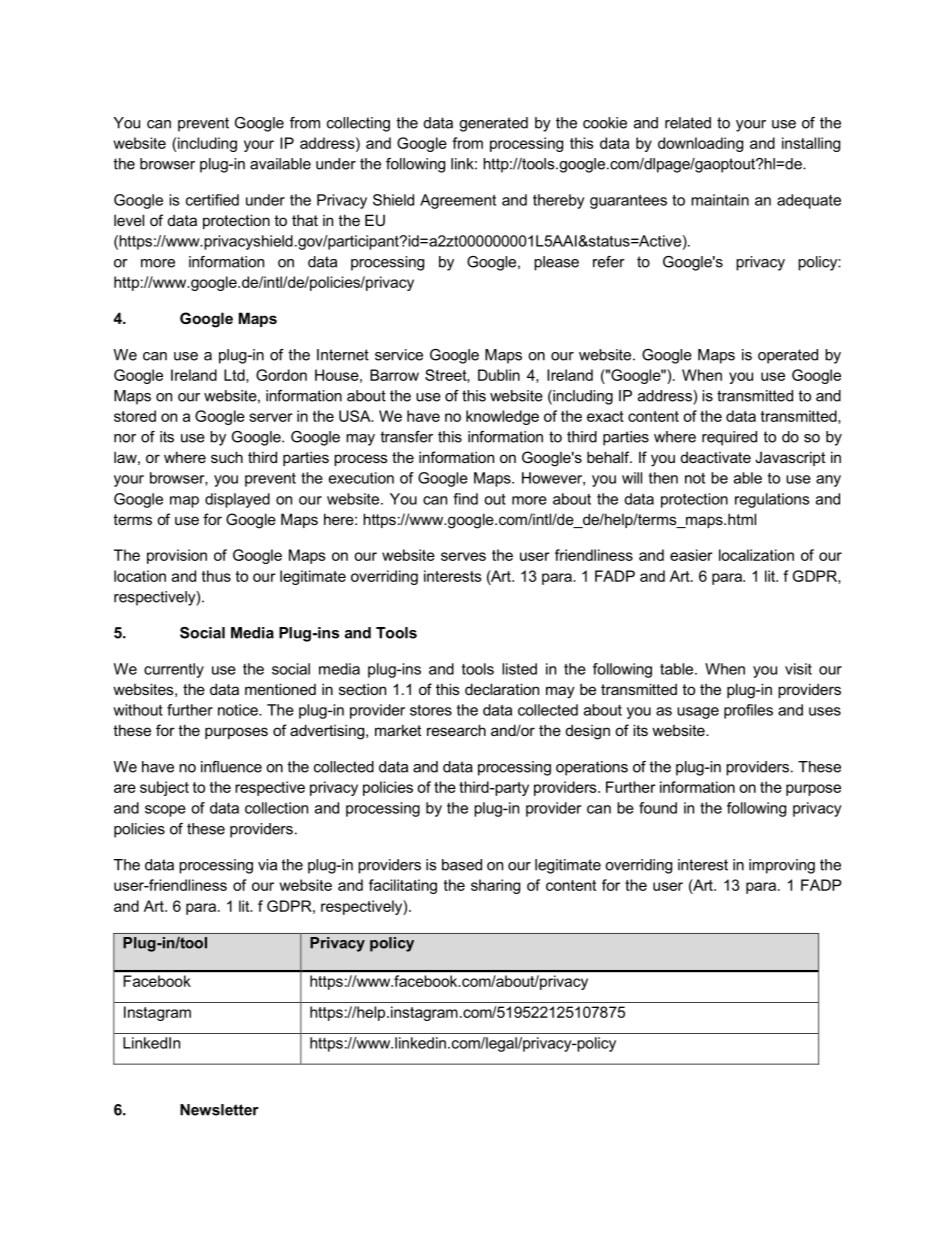 The image size is (952, 1233). What do you see at coordinates (519, 669) in the screenshot?
I see `listed` at bounding box center [519, 669].
